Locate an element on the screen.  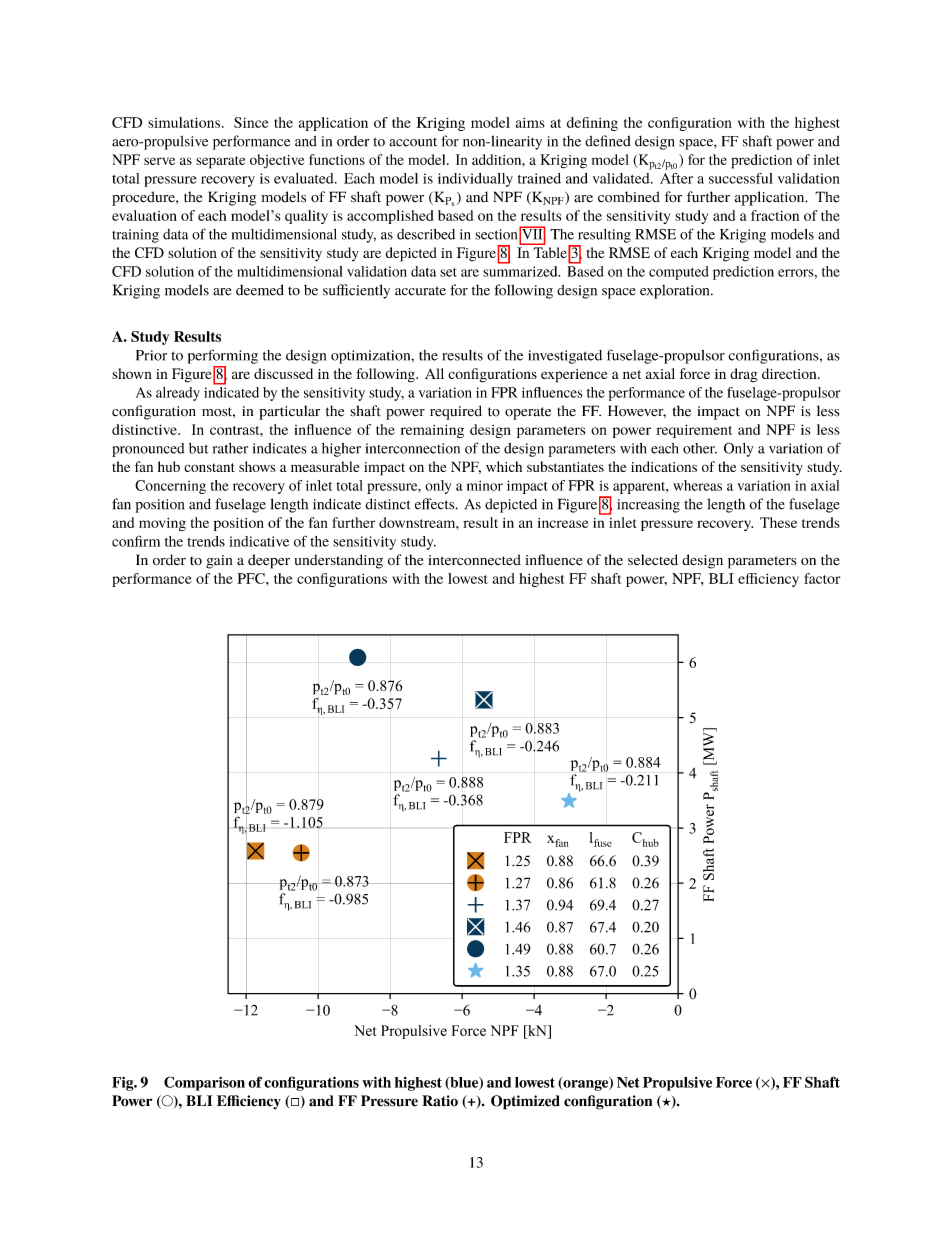
successful is located at coordinates (741, 178).
